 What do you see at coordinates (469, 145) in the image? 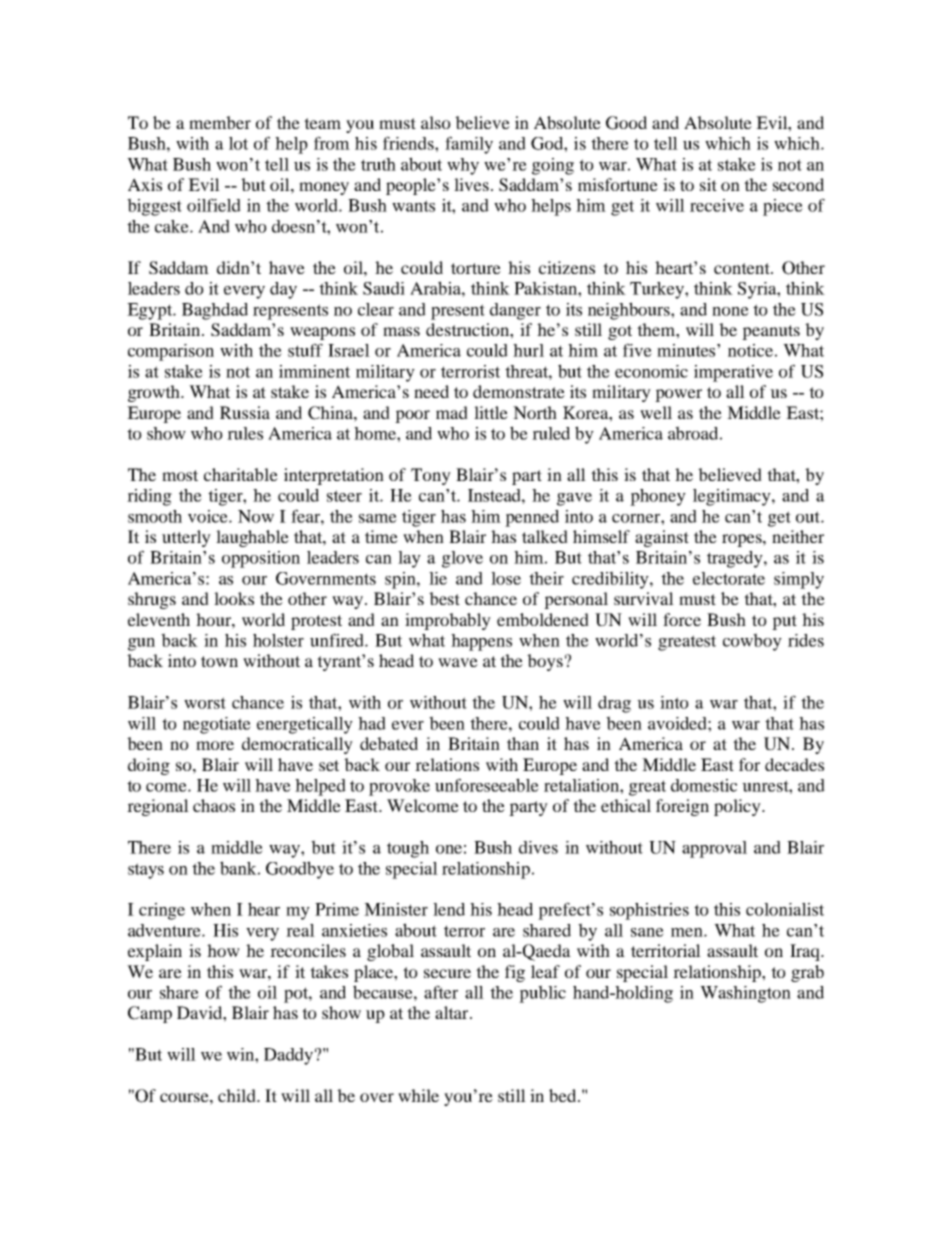
I see `family` at bounding box center [469, 145].
